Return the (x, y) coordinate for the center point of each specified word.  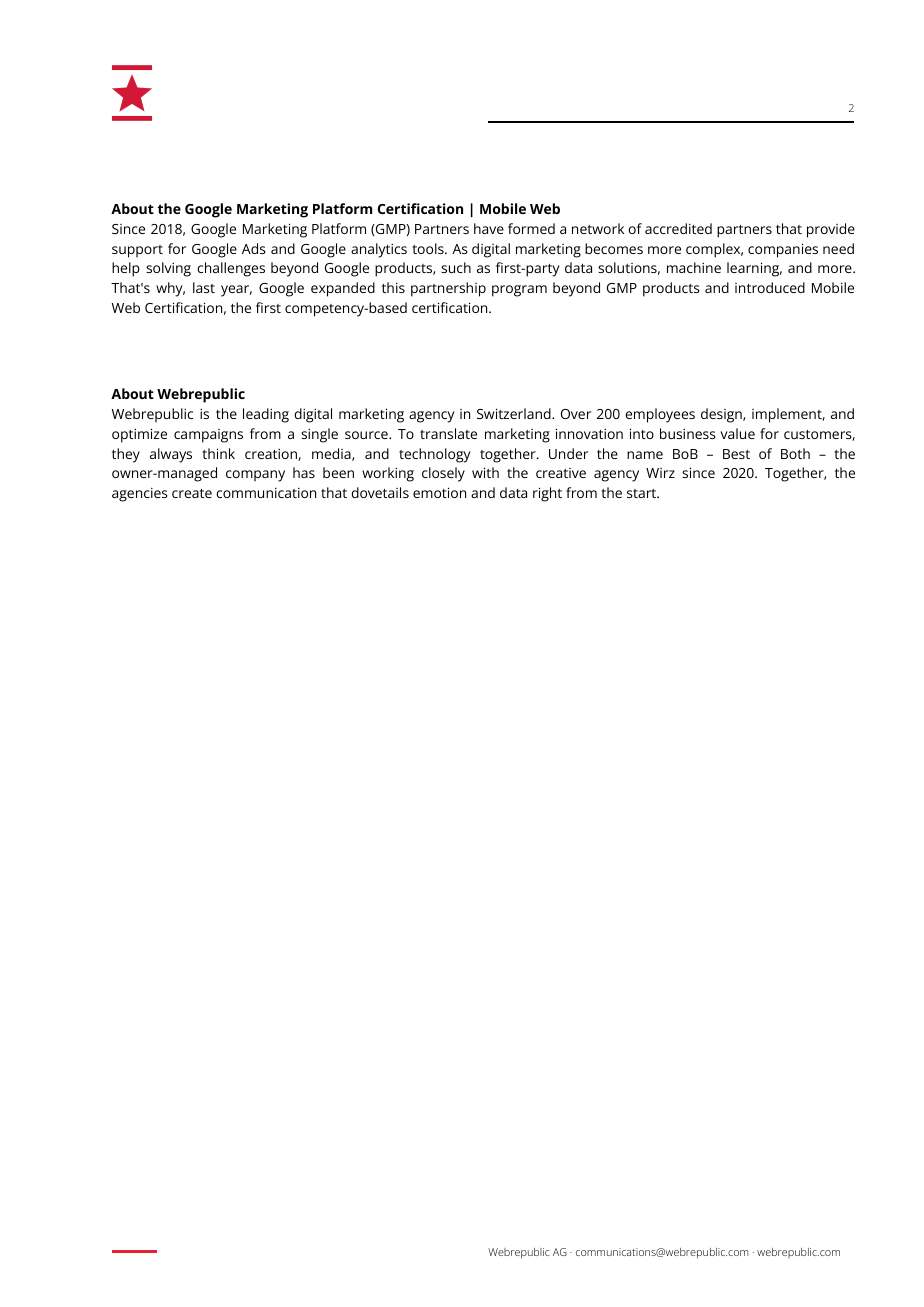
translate (448, 433)
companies (783, 250)
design (722, 415)
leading (266, 415)
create (192, 493)
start (642, 493)
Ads (254, 248)
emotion (439, 492)
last (204, 287)
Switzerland (515, 413)
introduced (770, 287)
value (737, 433)
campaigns (208, 436)
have (489, 228)
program (519, 291)
